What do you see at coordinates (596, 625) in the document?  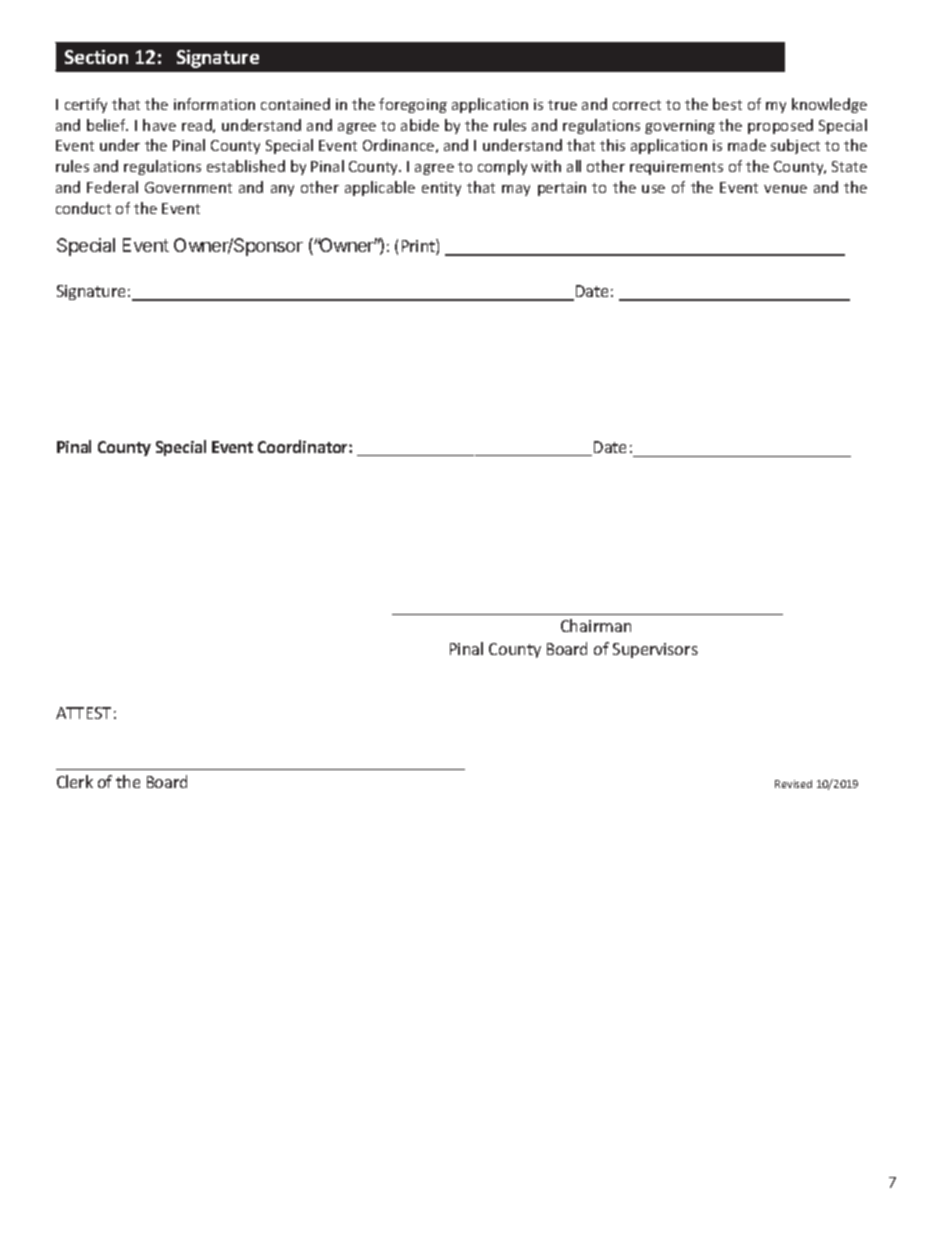 I see `Chairman` at bounding box center [596, 625].
